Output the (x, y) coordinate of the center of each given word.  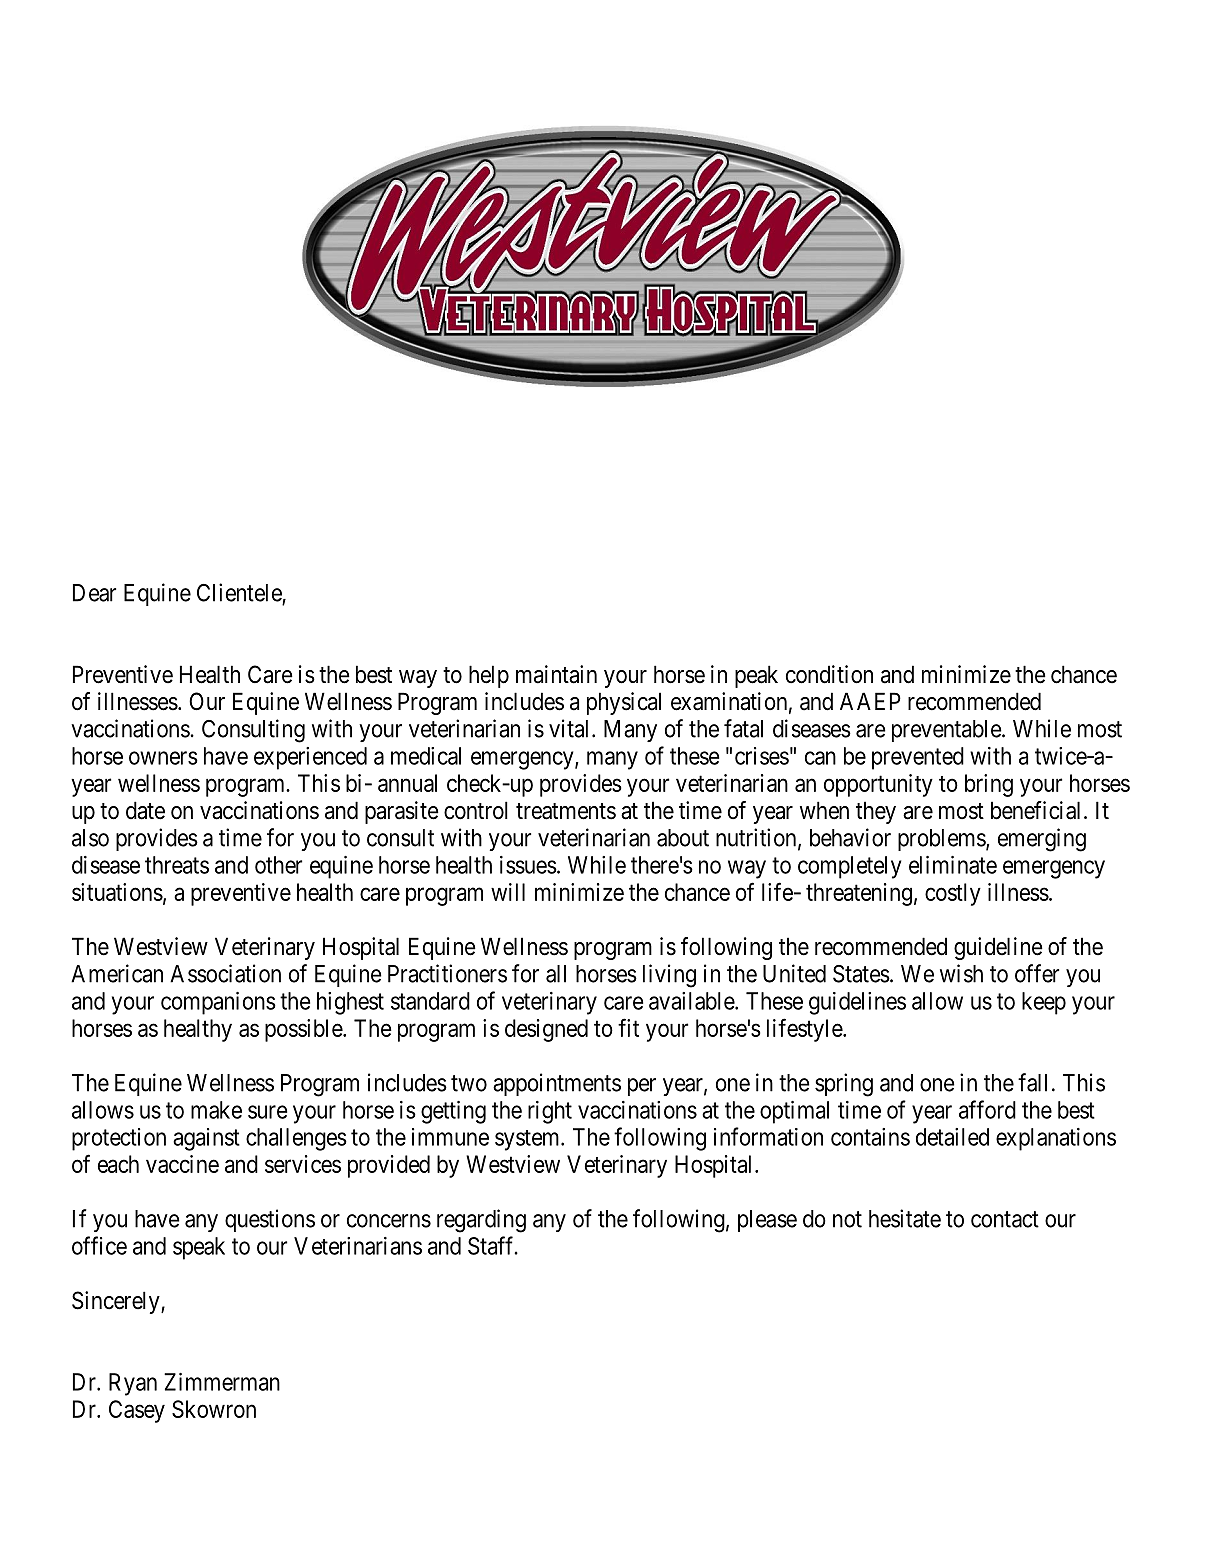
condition (829, 674)
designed (546, 1030)
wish (961, 973)
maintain (556, 674)
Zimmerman (222, 1382)
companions (218, 1003)
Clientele (239, 592)
